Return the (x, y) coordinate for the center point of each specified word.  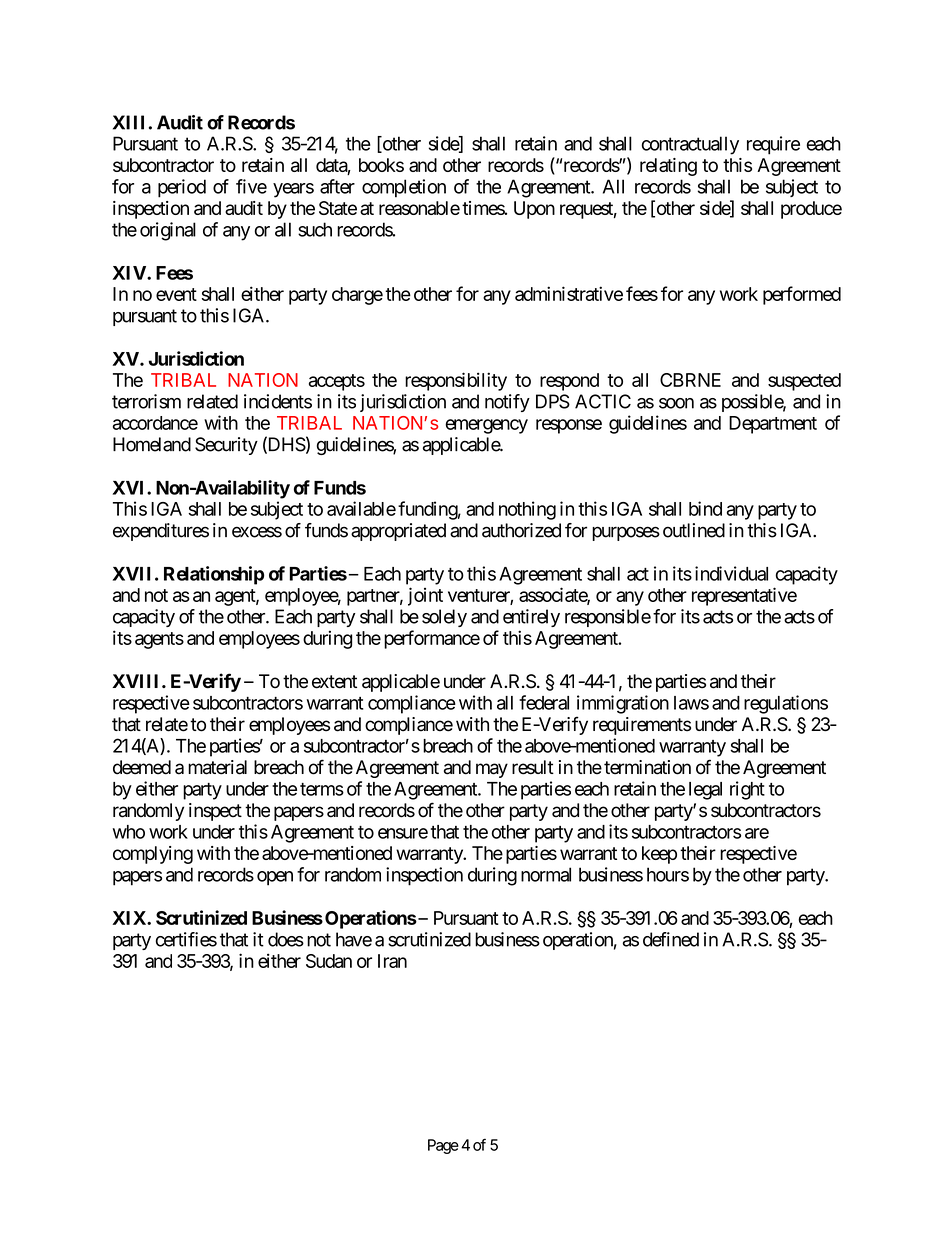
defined (671, 939)
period (182, 188)
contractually (690, 145)
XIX (130, 918)
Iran (392, 961)
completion (404, 188)
